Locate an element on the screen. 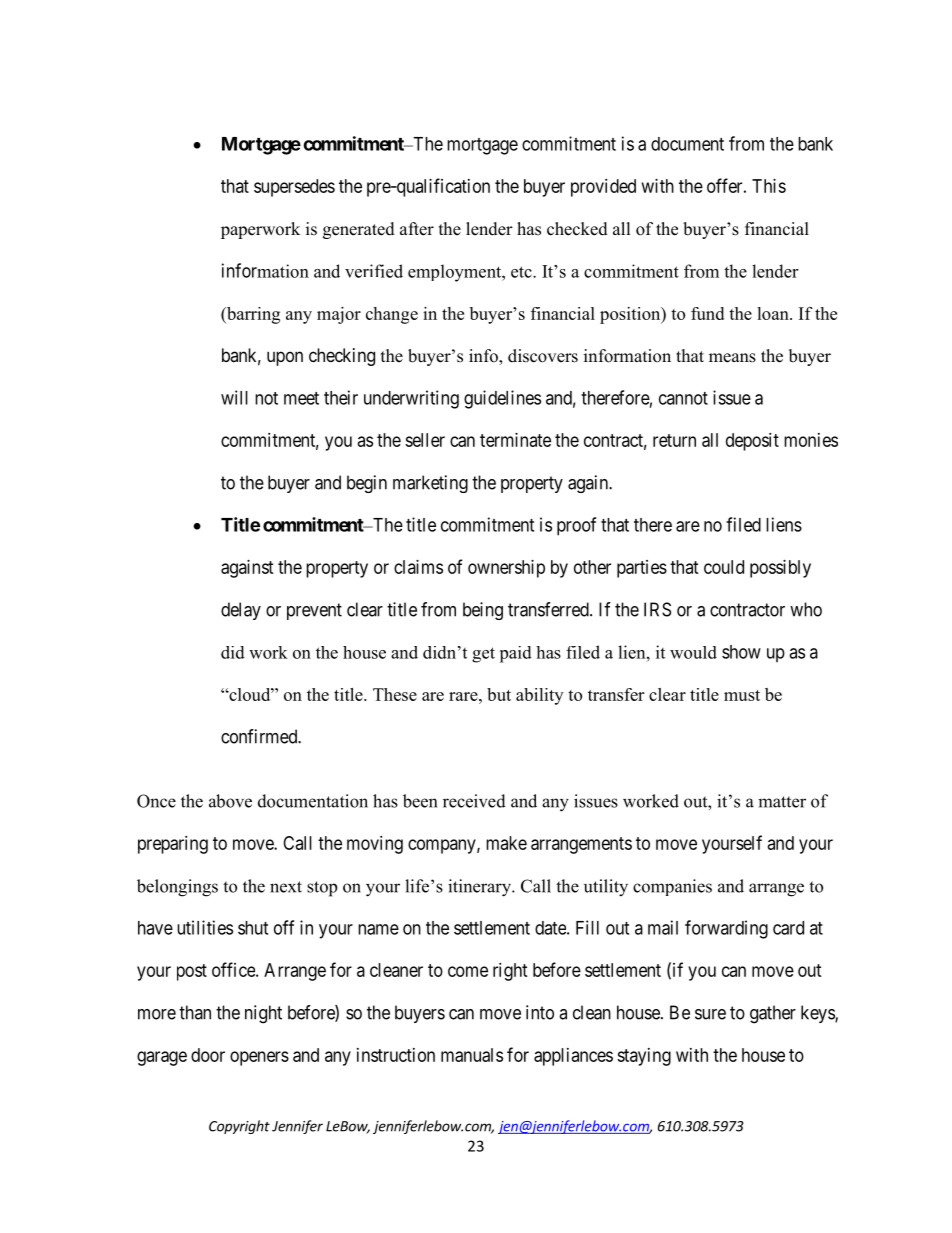  This is located at coordinates (769, 186).
